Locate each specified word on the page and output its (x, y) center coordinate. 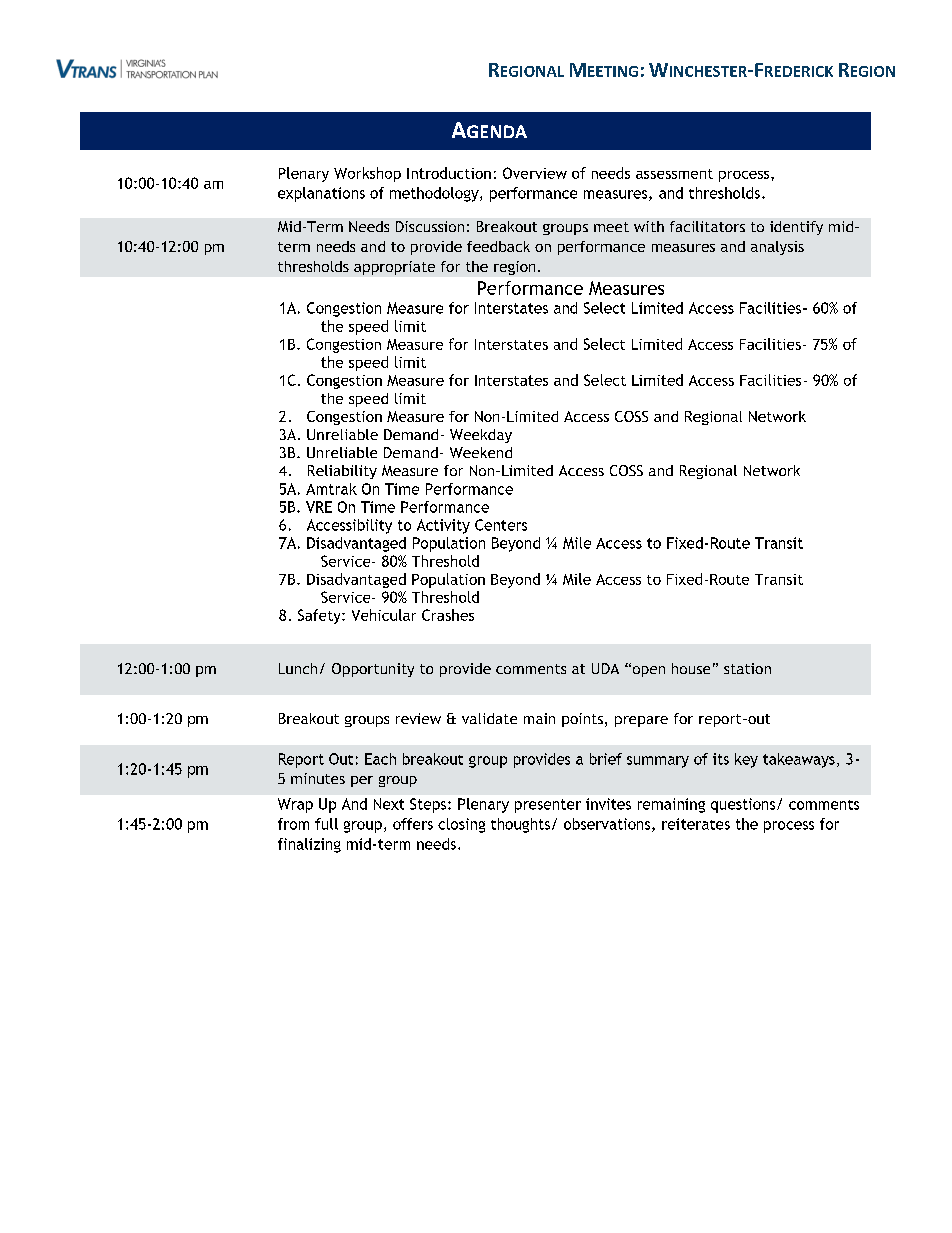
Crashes (448, 615)
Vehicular (384, 615)
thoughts (520, 825)
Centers (501, 525)
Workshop (367, 174)
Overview (535, 173)
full (326, 824)
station (747, 668)
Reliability (342, 472)
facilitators (707, 226)
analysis (777, 248)
